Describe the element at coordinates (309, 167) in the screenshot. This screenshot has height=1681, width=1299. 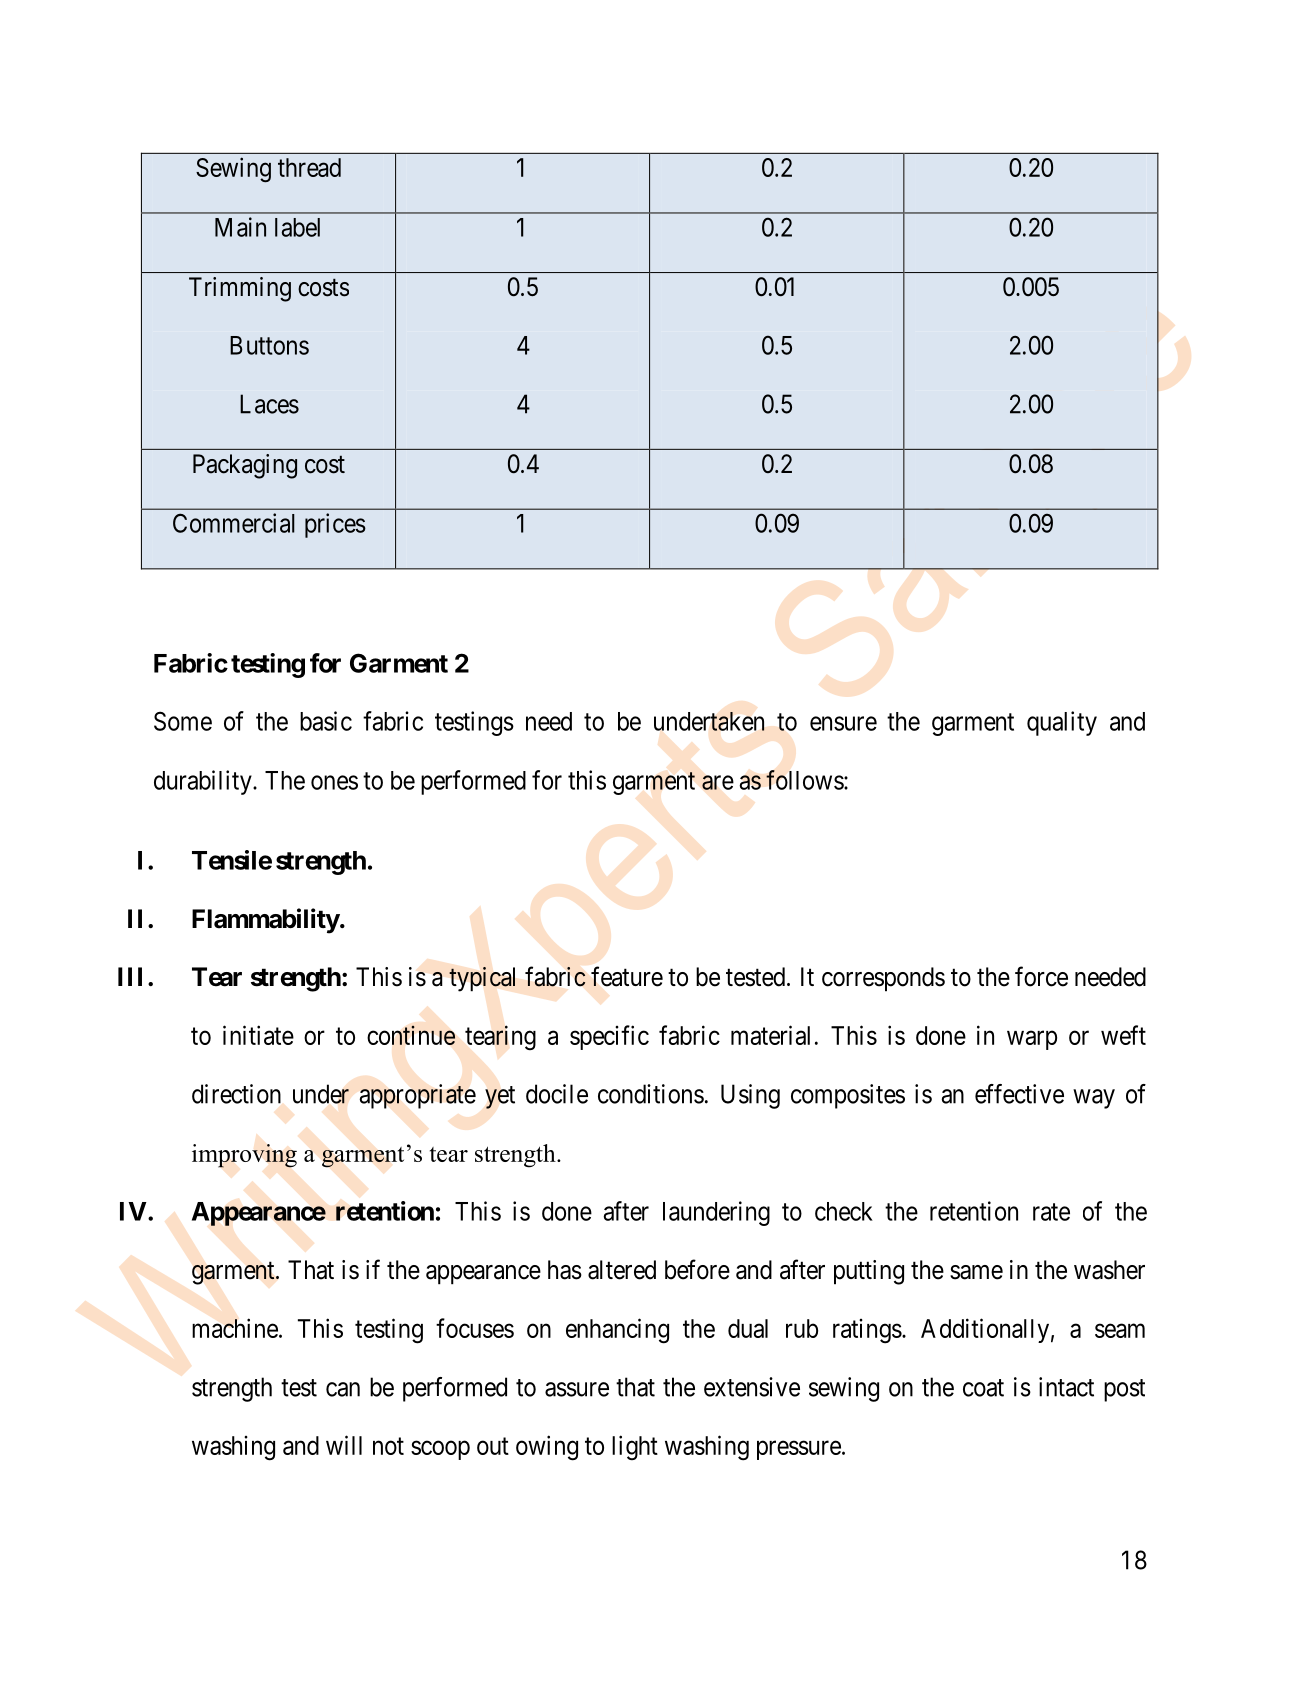
I see `thread` at that location.
